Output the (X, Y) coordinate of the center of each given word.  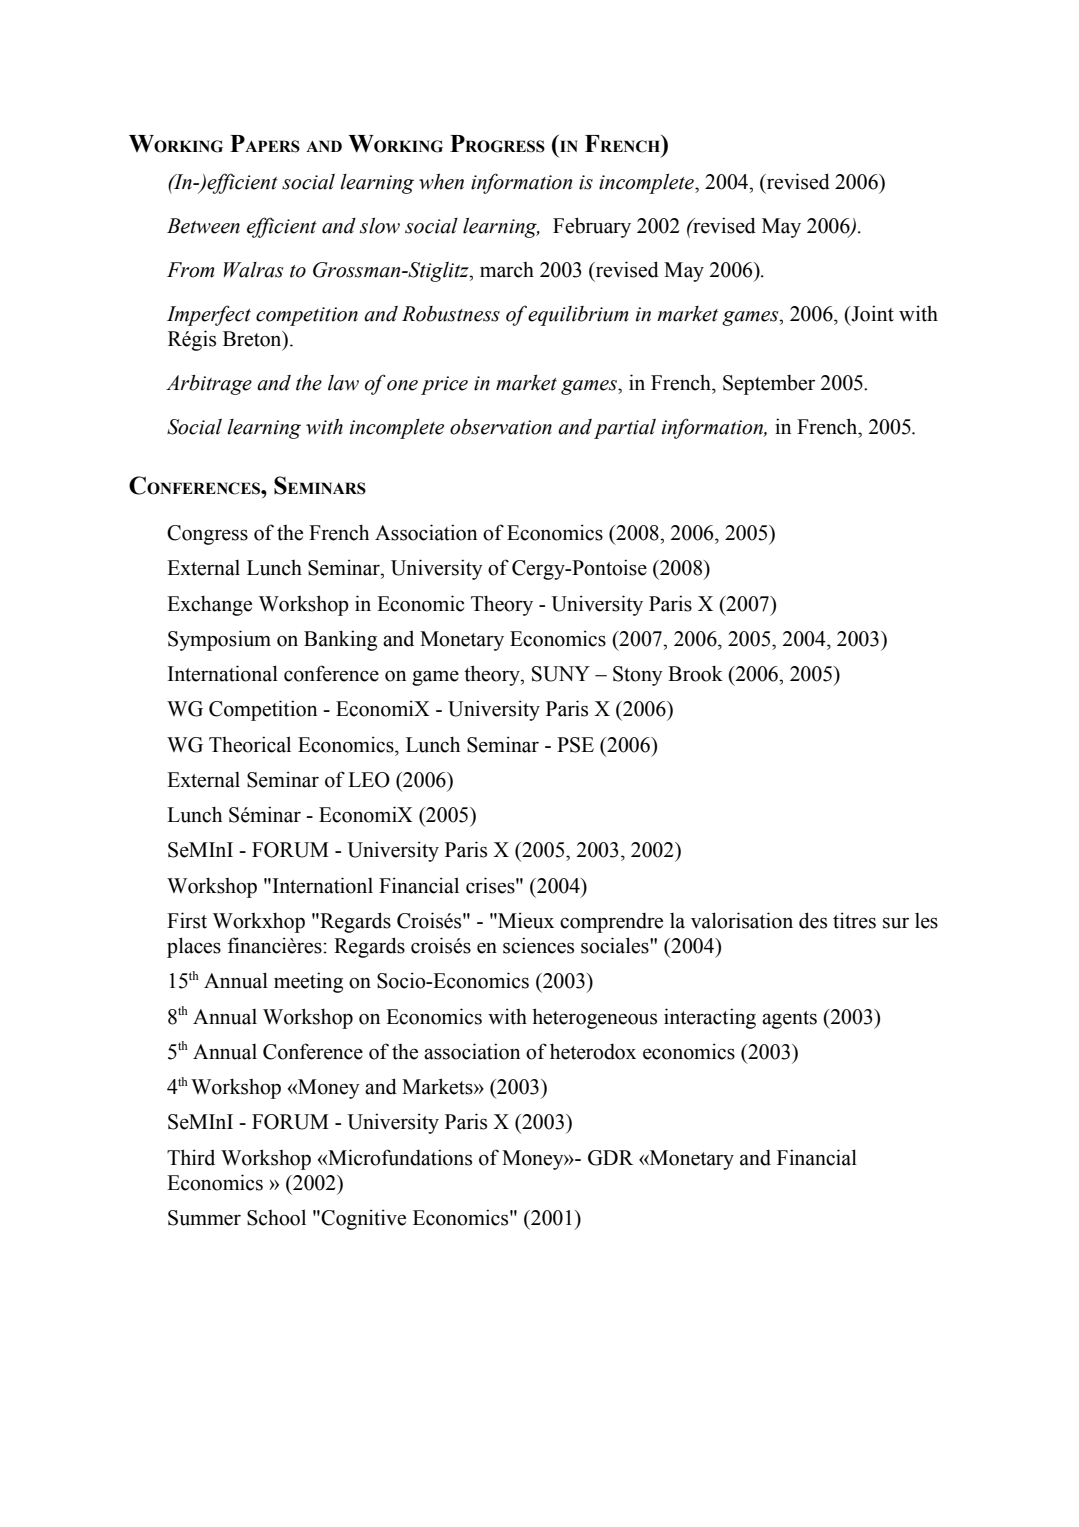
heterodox (593, 1051)
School (276, 1217)
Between (203, 226)
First (187, 920)
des (813, 920)
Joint (871, 313)
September (769, 385)
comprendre (611, 923)
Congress (207, 535)
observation (501, 427)
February (592, 227)
